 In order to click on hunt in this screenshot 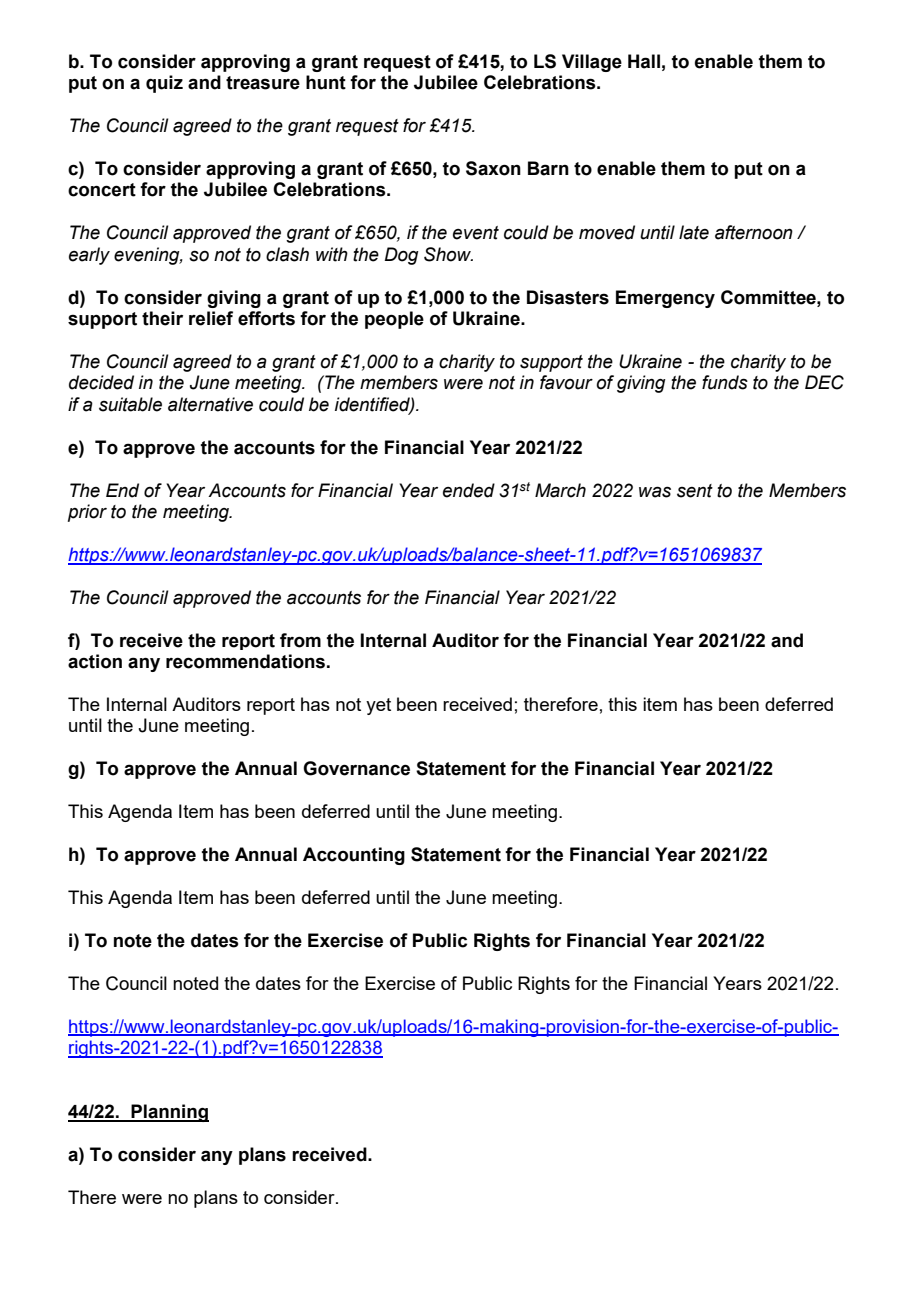, I will do `click(326, 82)`.
